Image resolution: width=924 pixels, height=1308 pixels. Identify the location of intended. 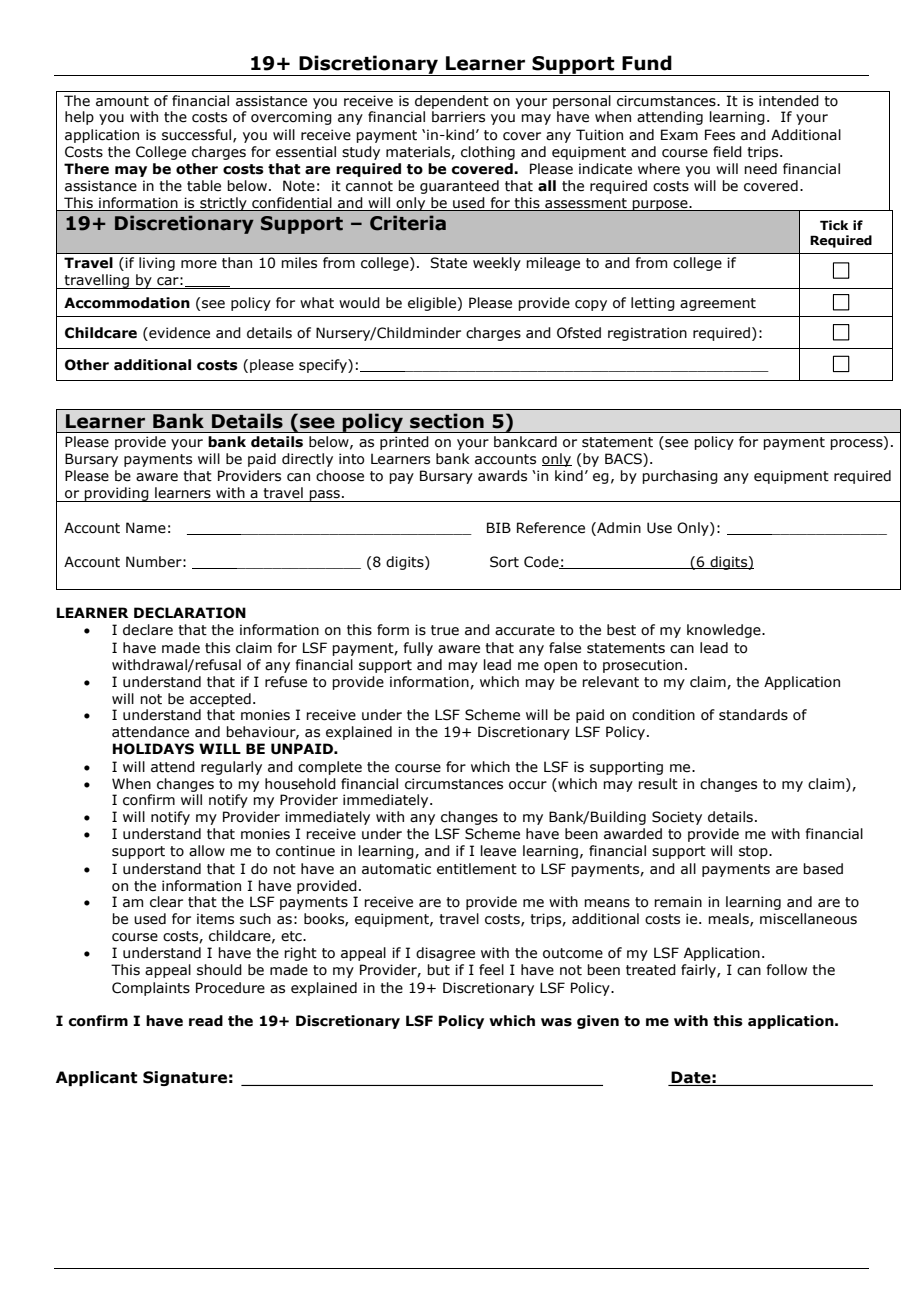
(789, 101).
